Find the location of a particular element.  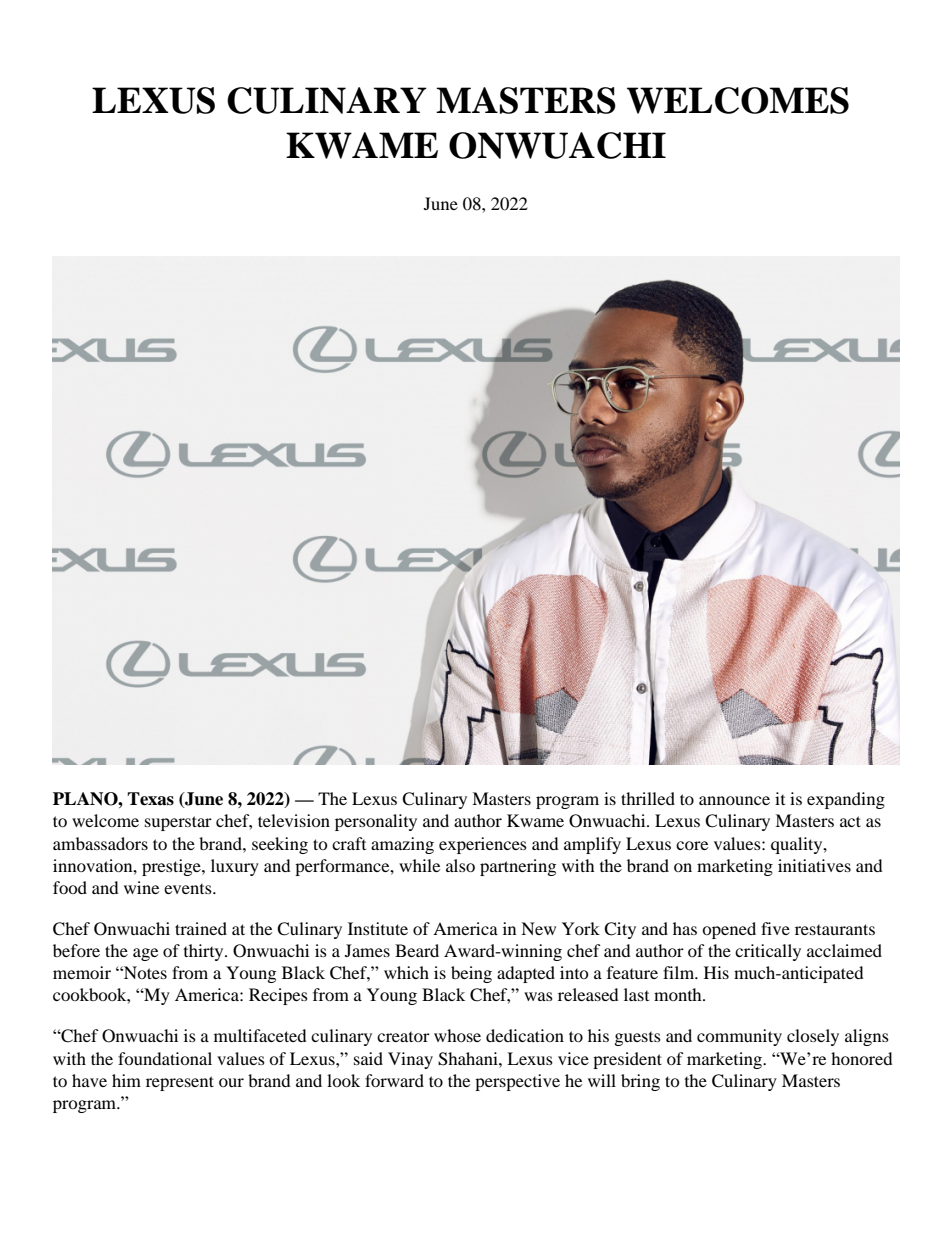

critically is located at coordinates (768, 952).
